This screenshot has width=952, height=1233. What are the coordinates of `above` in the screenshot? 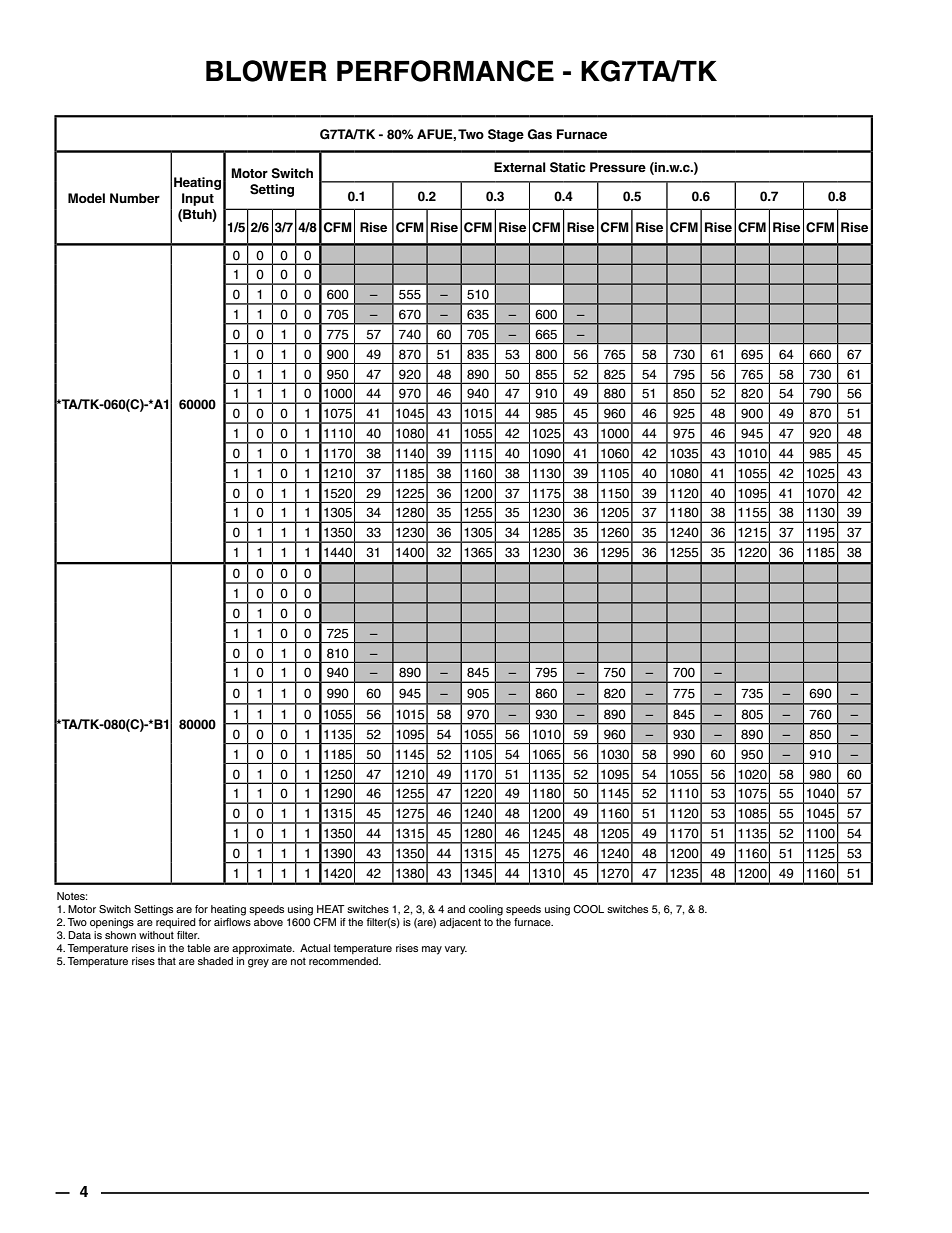 It's located at (268, 922).
